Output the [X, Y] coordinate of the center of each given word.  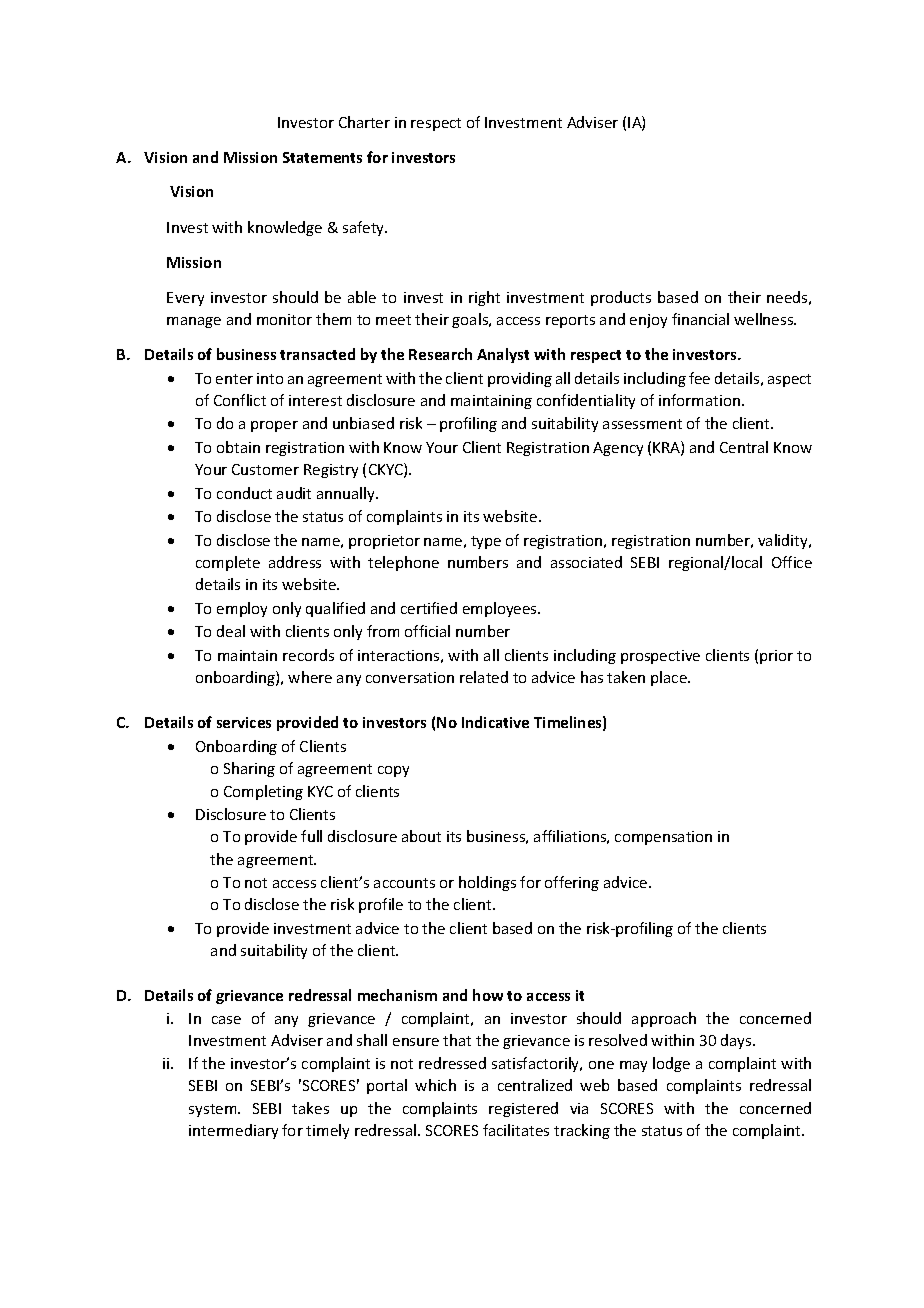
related [484, 677]
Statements [322, 157]
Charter [364, 122]
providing [520, 379]
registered [523, 1109]
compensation [663, 838]
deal [231, 631]
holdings [487, 883]
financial [700, 319]
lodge [671, 1064]
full [311, 836]
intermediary [233, 1131]
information [699, 400]
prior [776, 657]
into [270, 378]
